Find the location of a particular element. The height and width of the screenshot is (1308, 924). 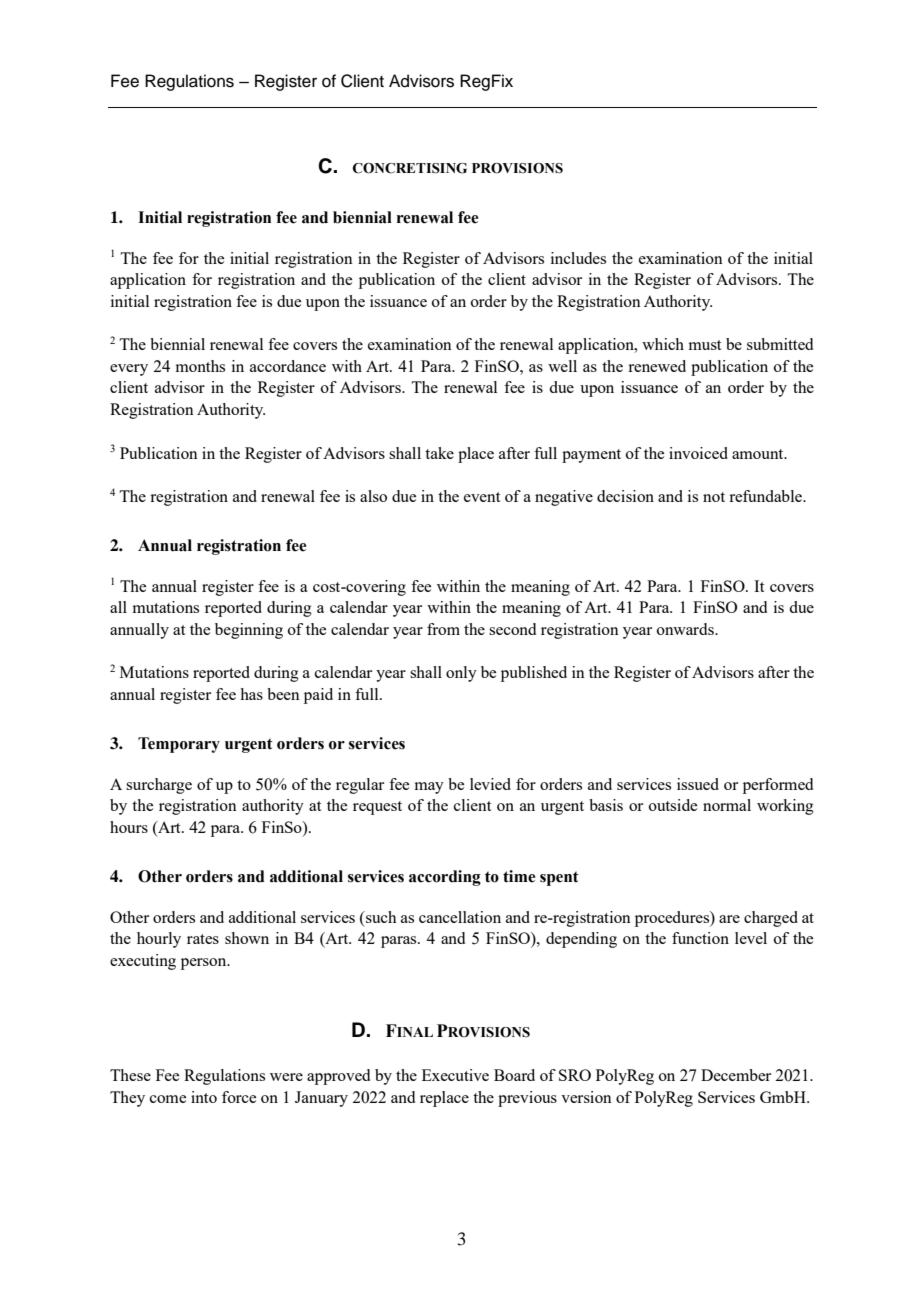

into is located at coordinates (204, 1097).
